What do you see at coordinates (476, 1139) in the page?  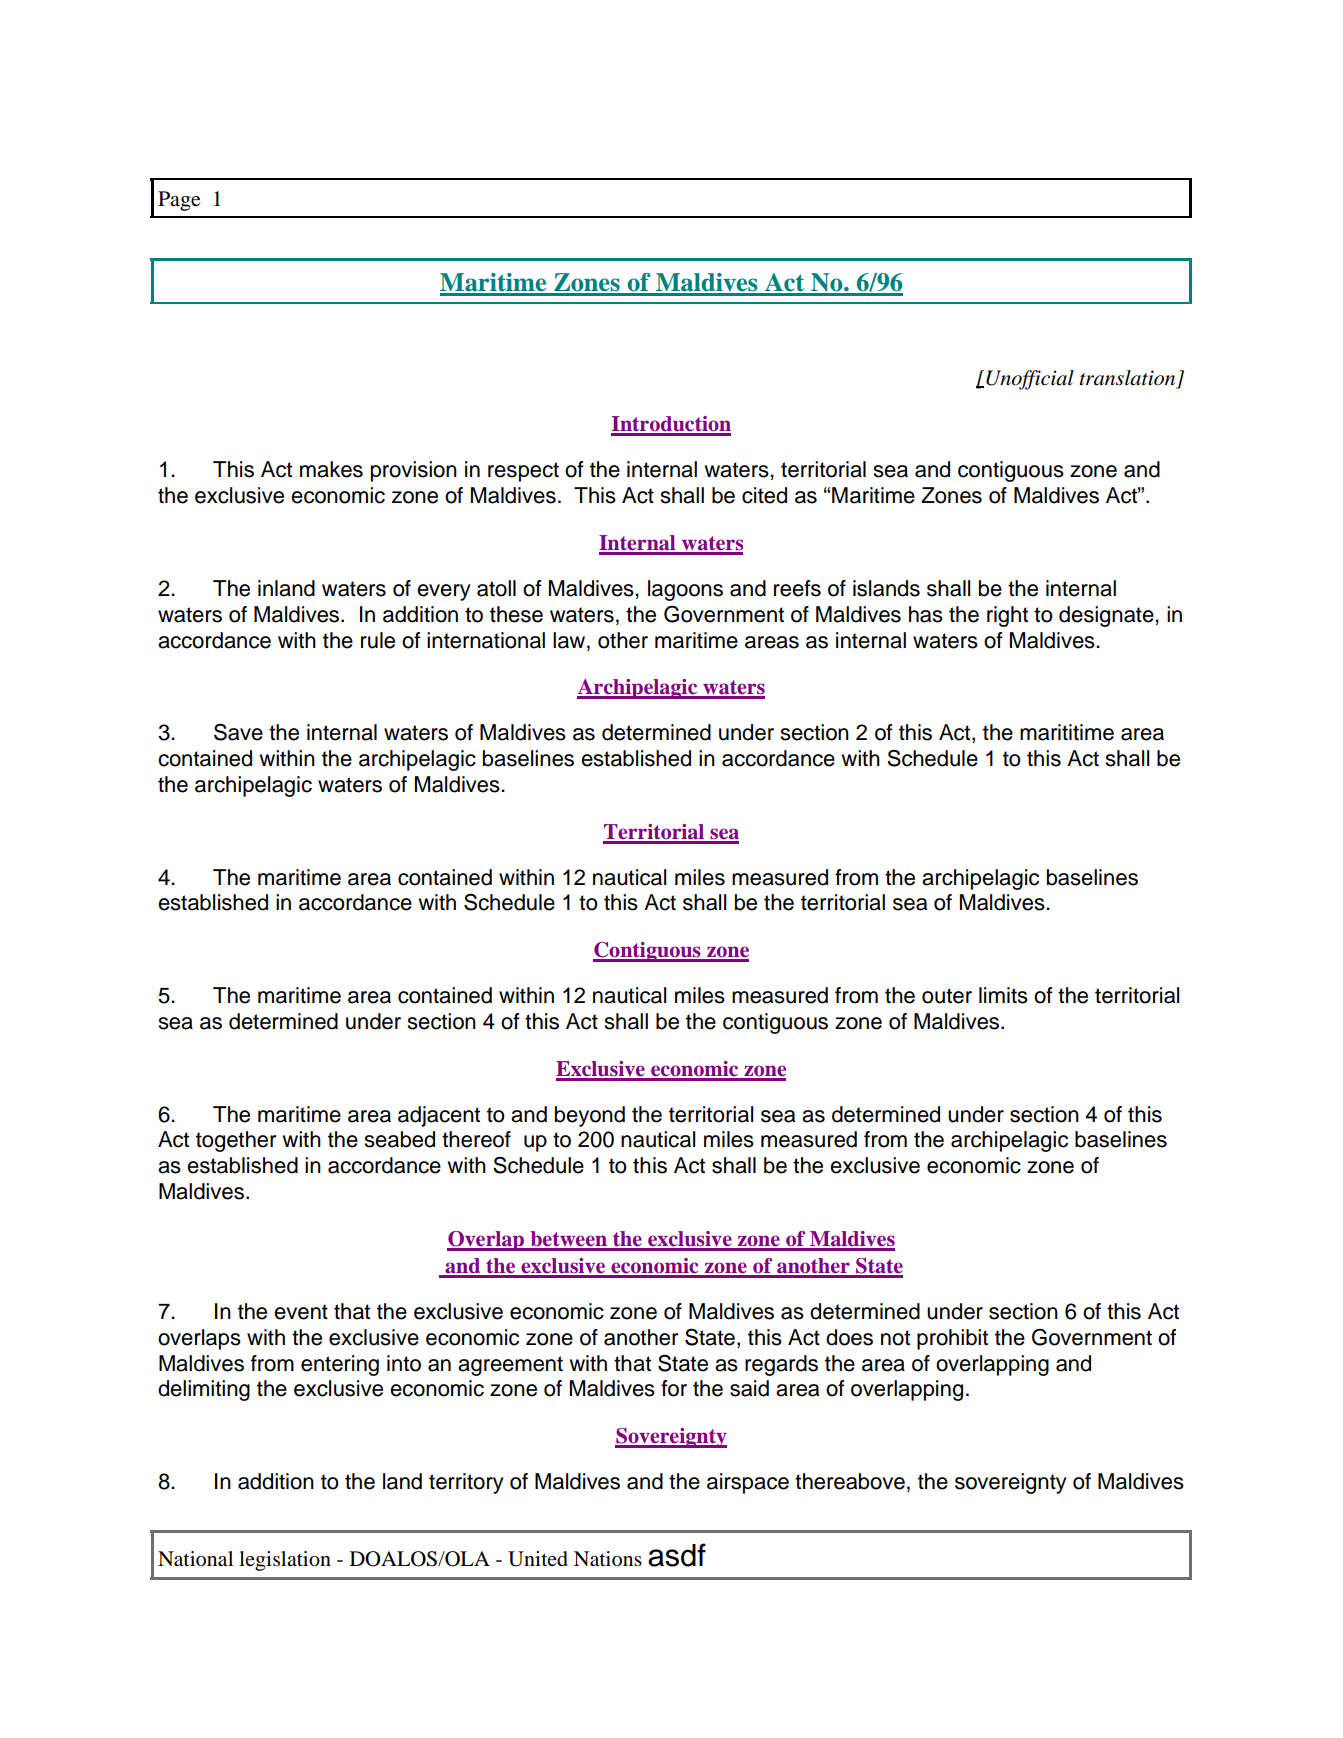 I see `thereof` at bounding box center [476, 1139].
